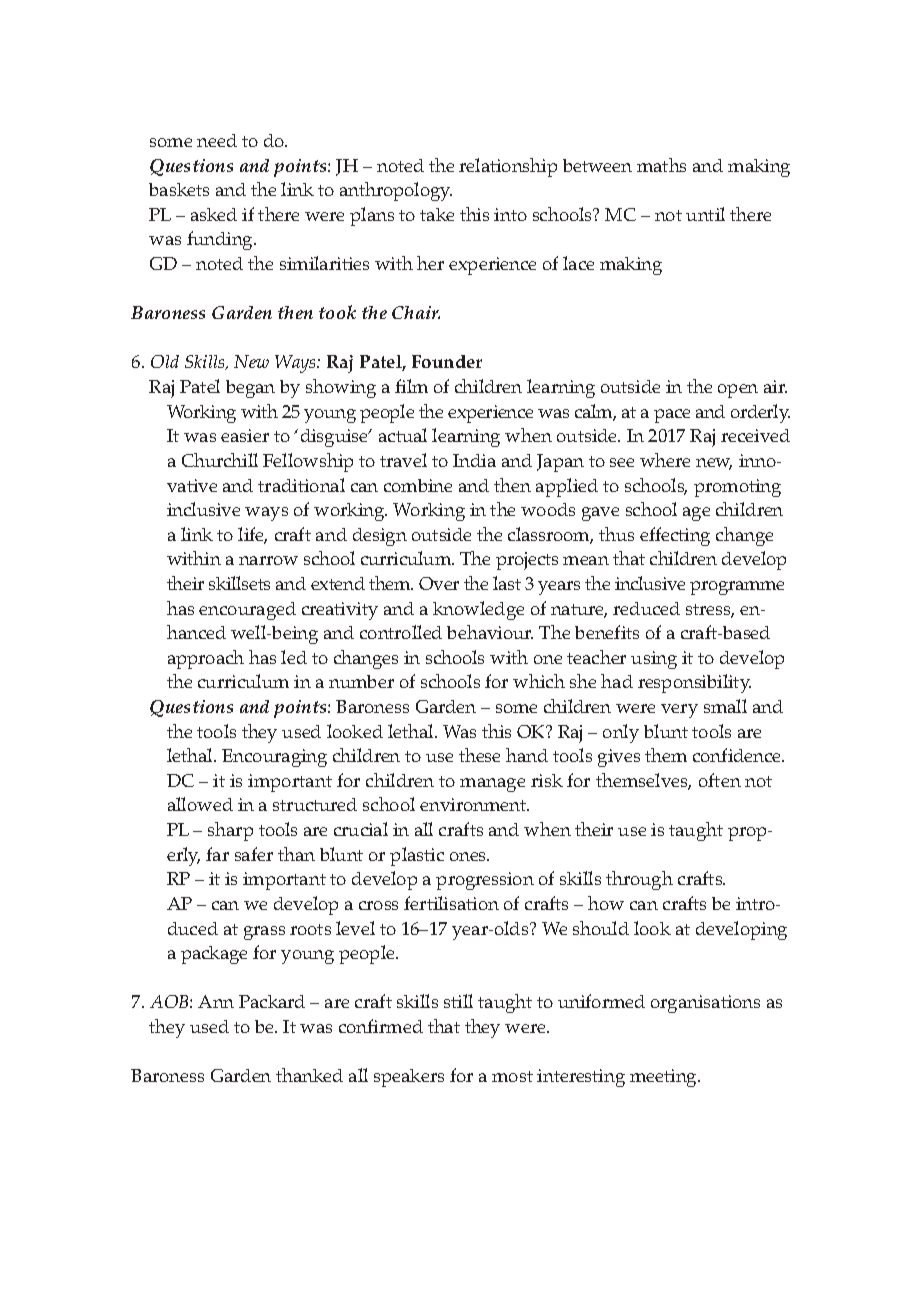  What do you see at coordinates (508, 167) in the screenshot?
I see `relationship` at bounding box center [508, 167].
